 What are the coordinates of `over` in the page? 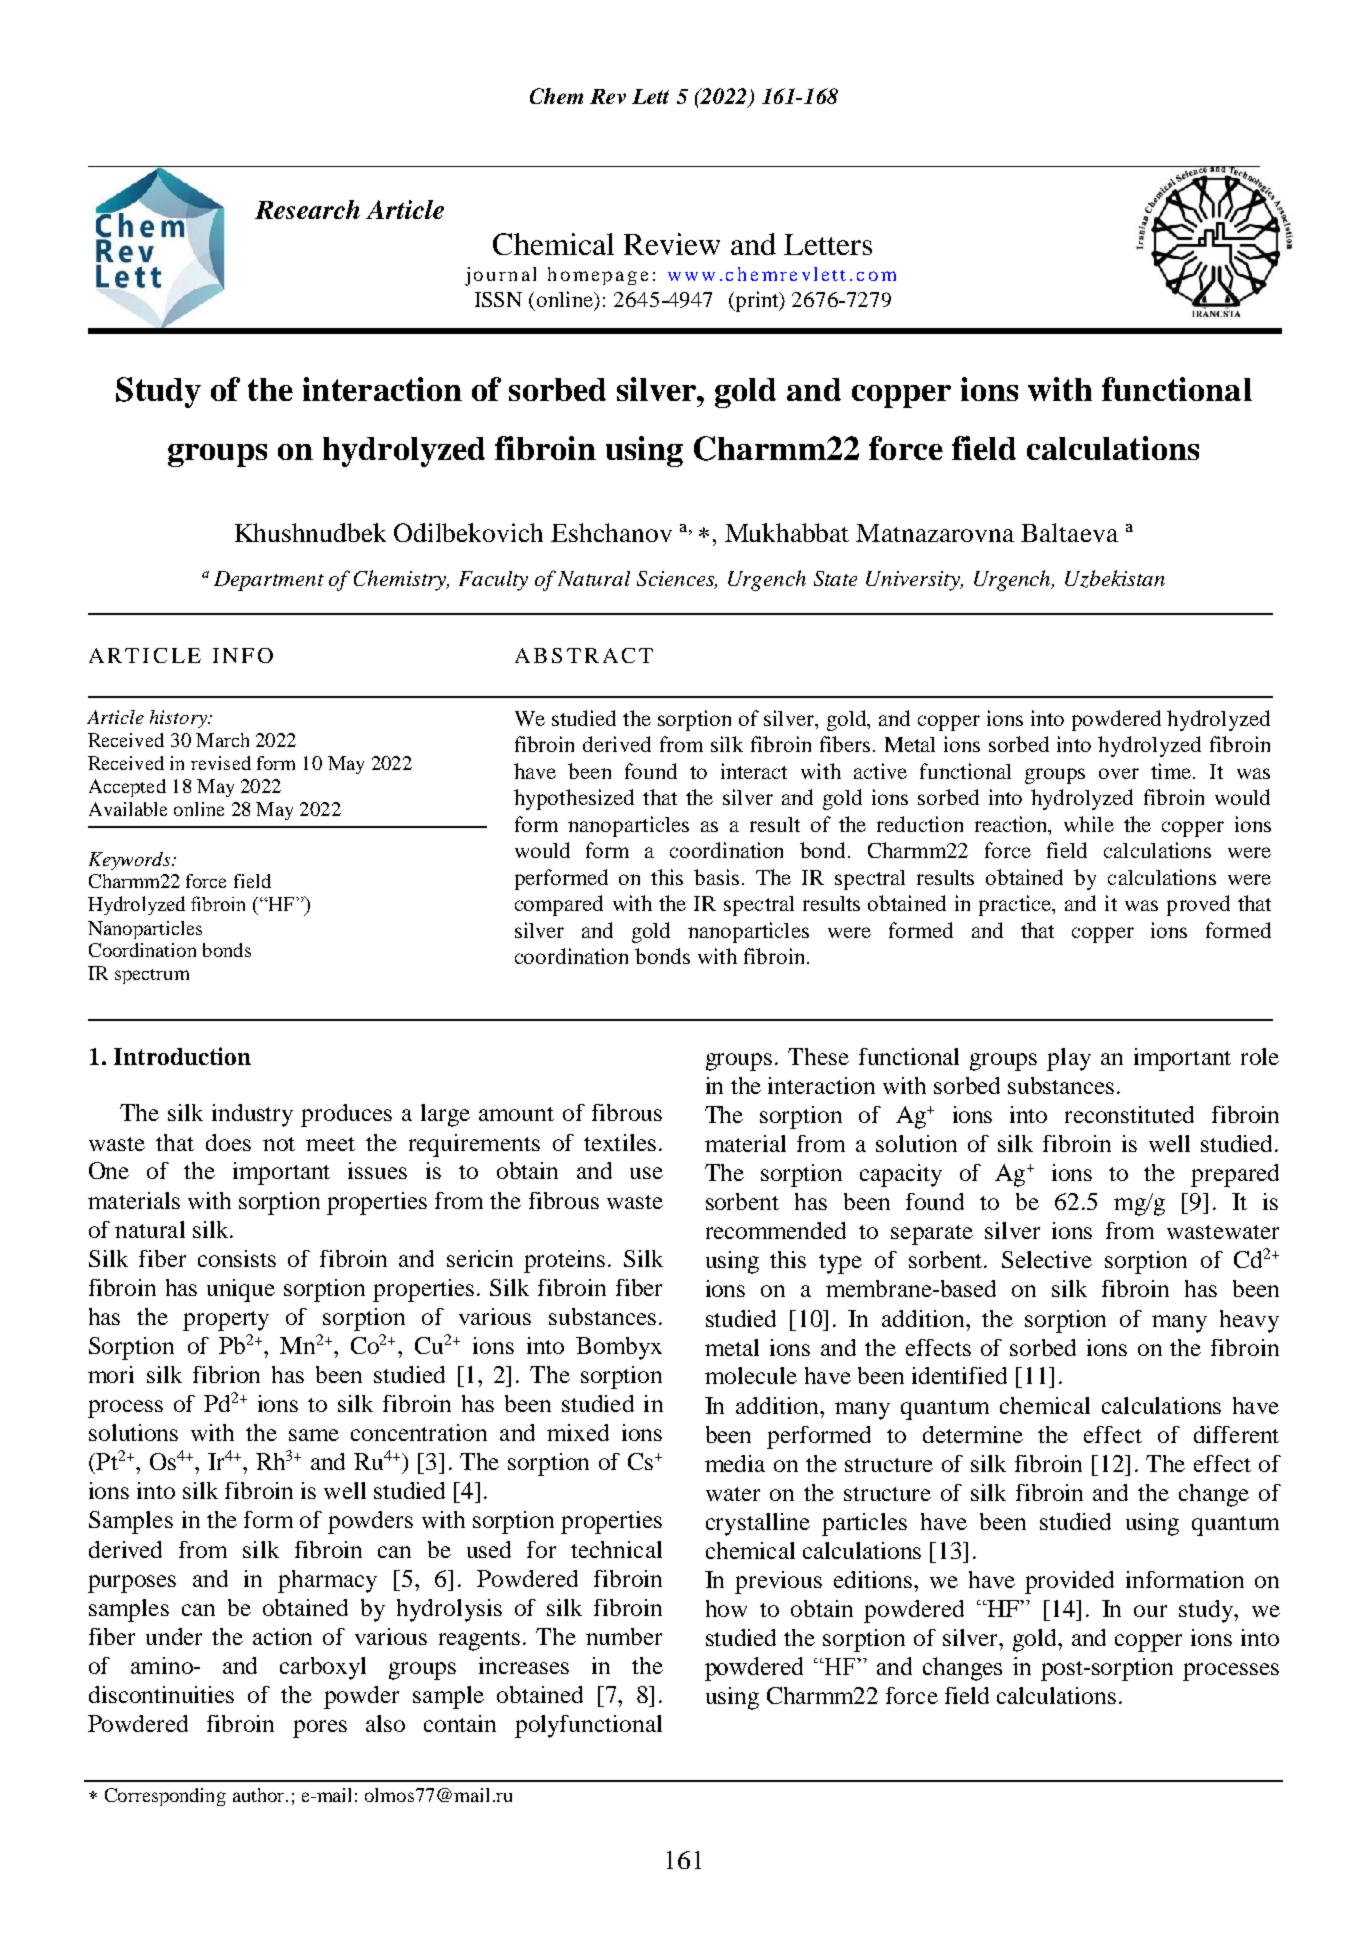 It's located at (1119, 773).
